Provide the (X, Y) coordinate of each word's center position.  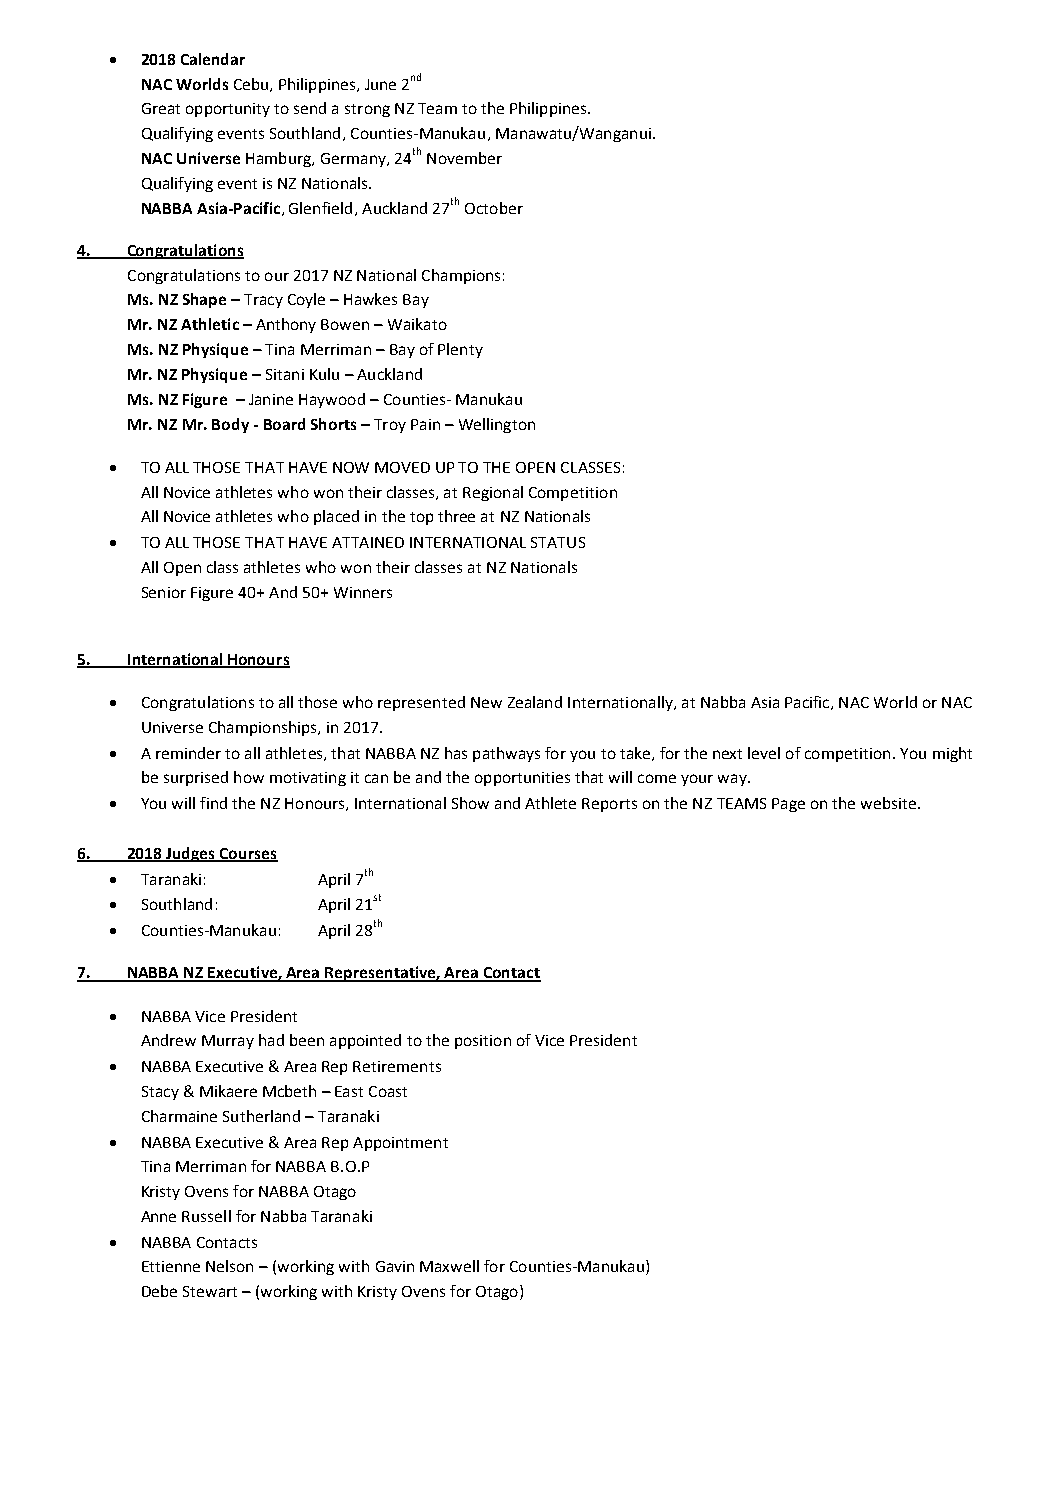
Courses (248, 854)
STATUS (558, 542)
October (494, 208)
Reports (609, 805)
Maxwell (449, 1266)
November (464, 158)
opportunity (228, 110)
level (764, 753)
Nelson (229, 1266)
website (888, 803)
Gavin (395, 1266)
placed (336, 517)
